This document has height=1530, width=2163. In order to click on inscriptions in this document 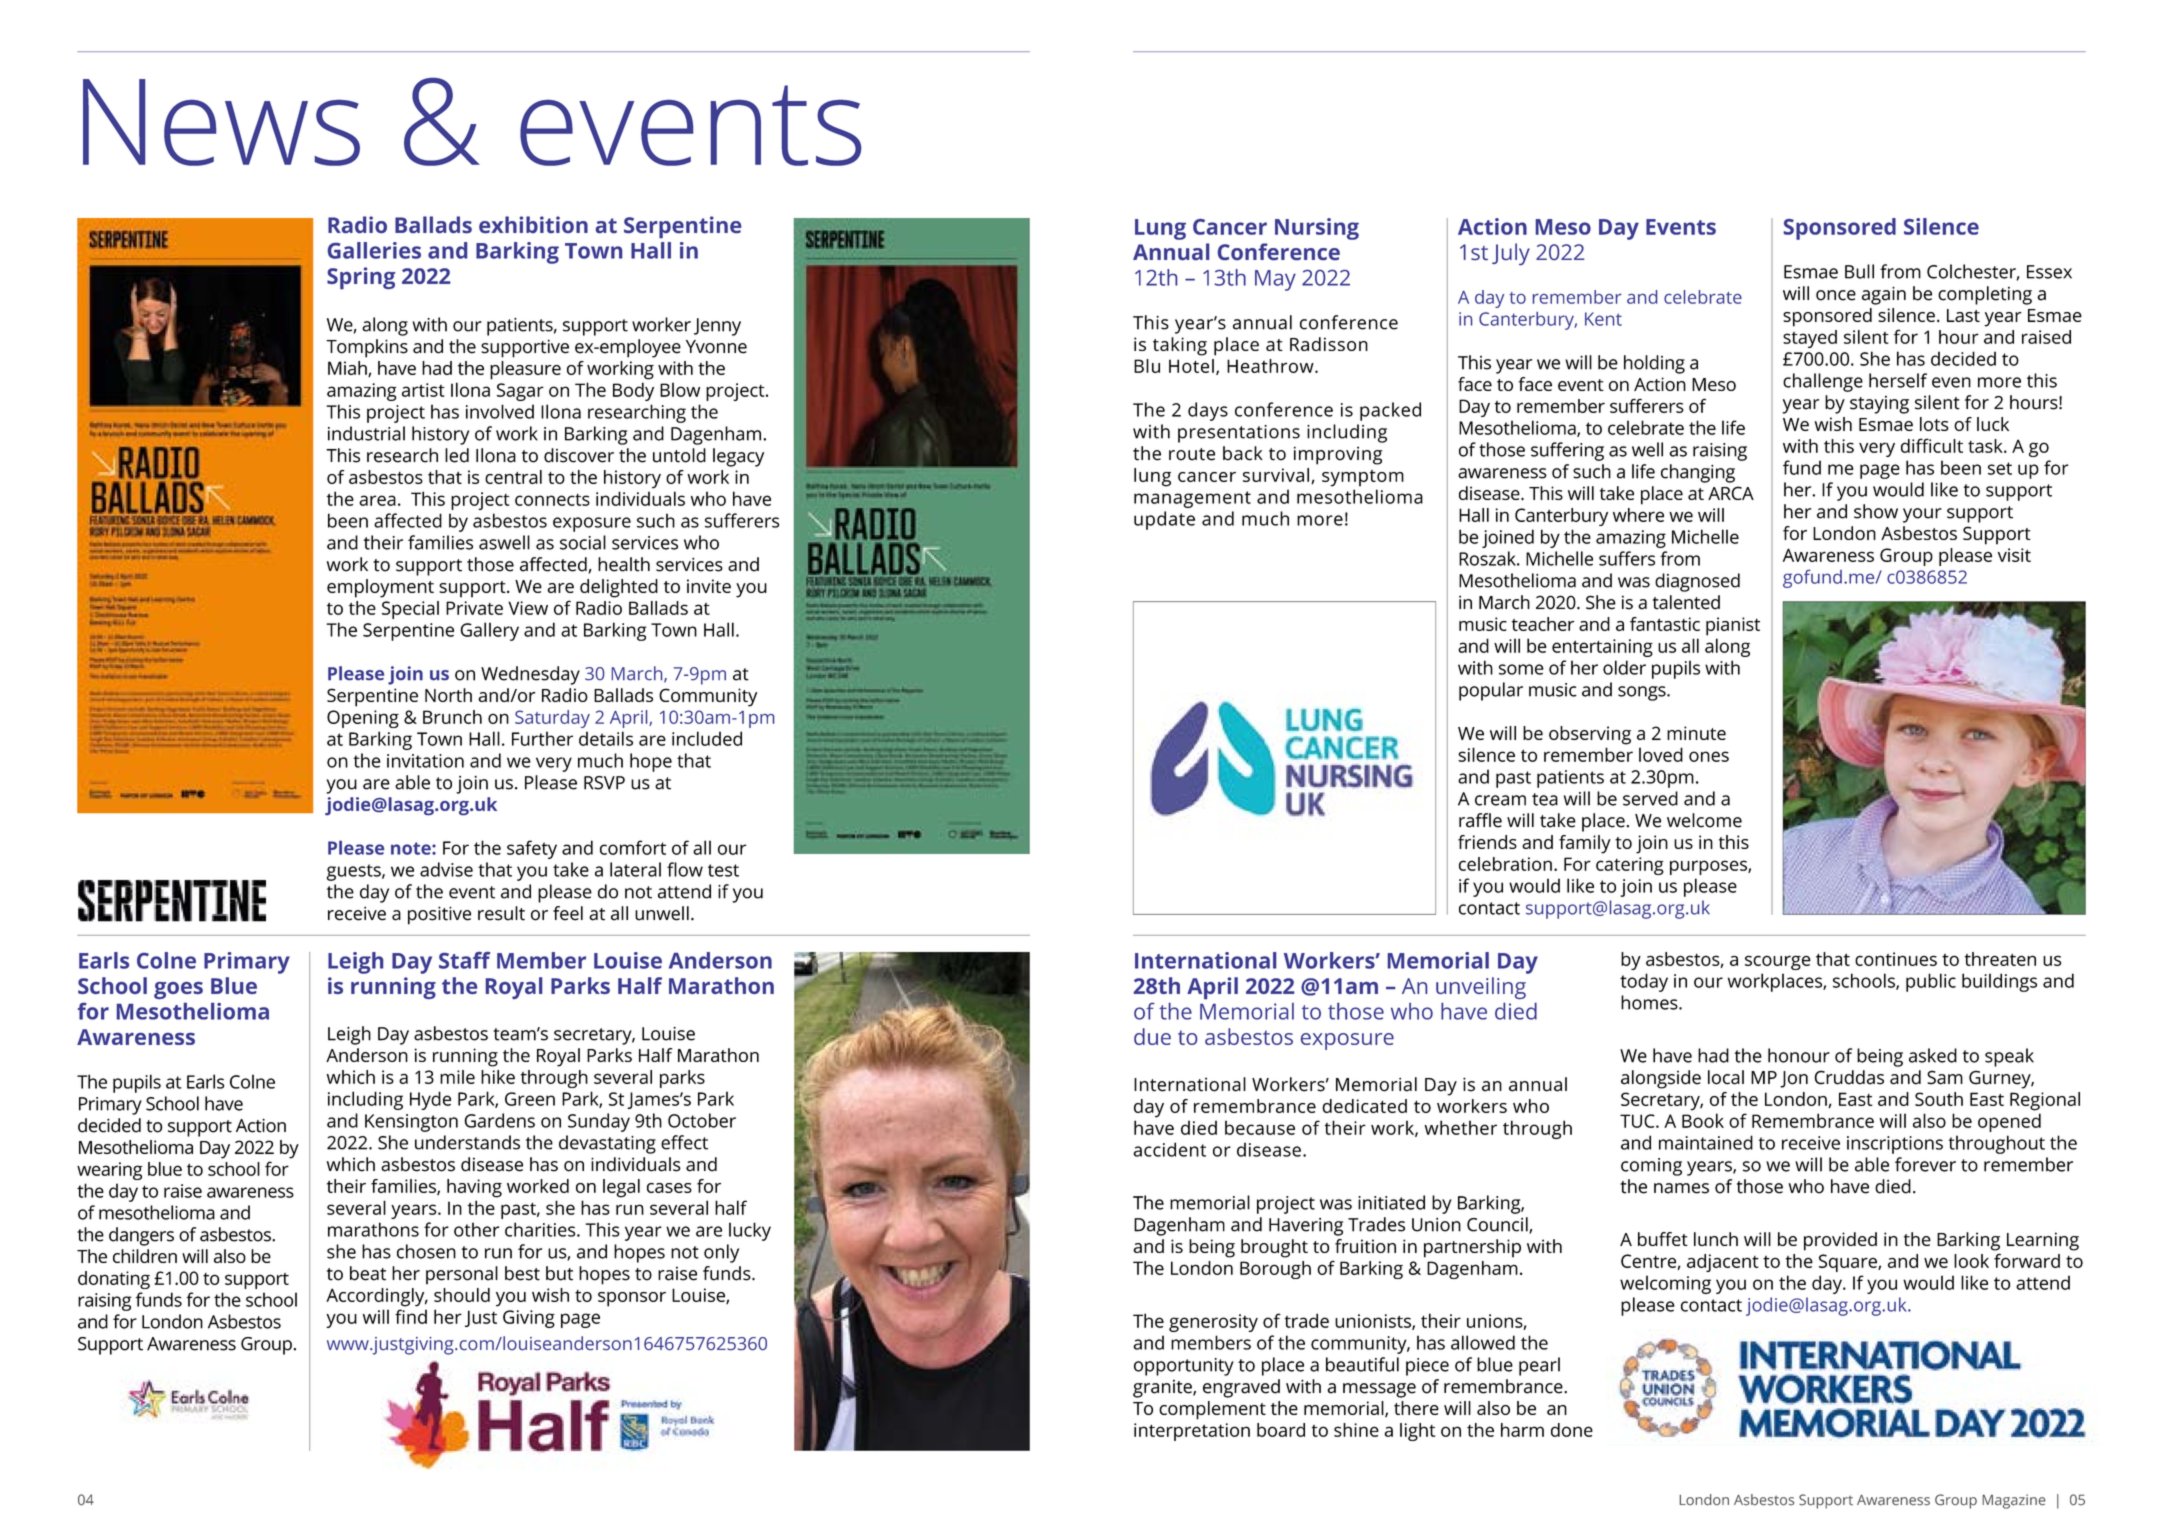, I will do `click(1895, 1145)`.
